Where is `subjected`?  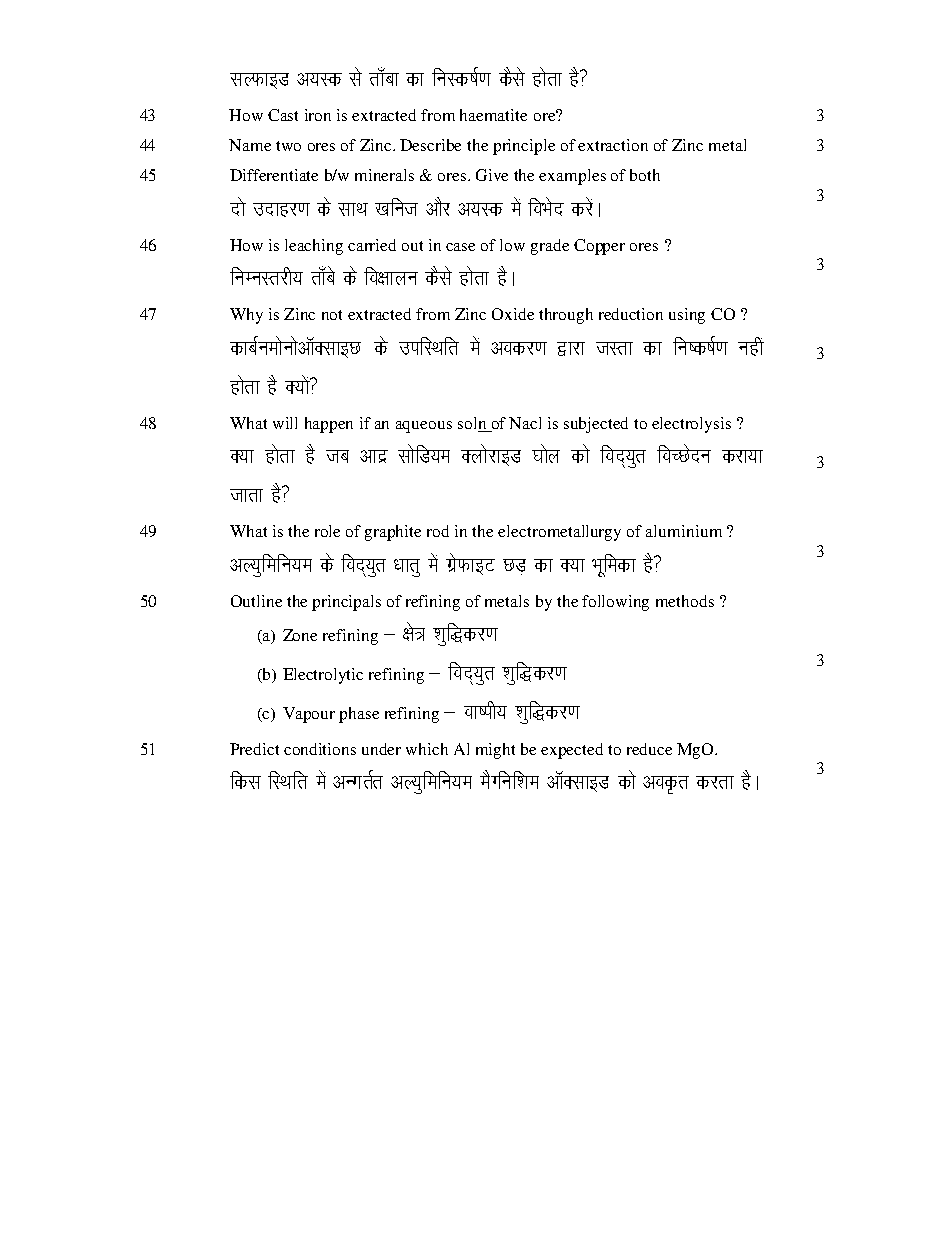
subjected is located at coordinates (596, 425).
